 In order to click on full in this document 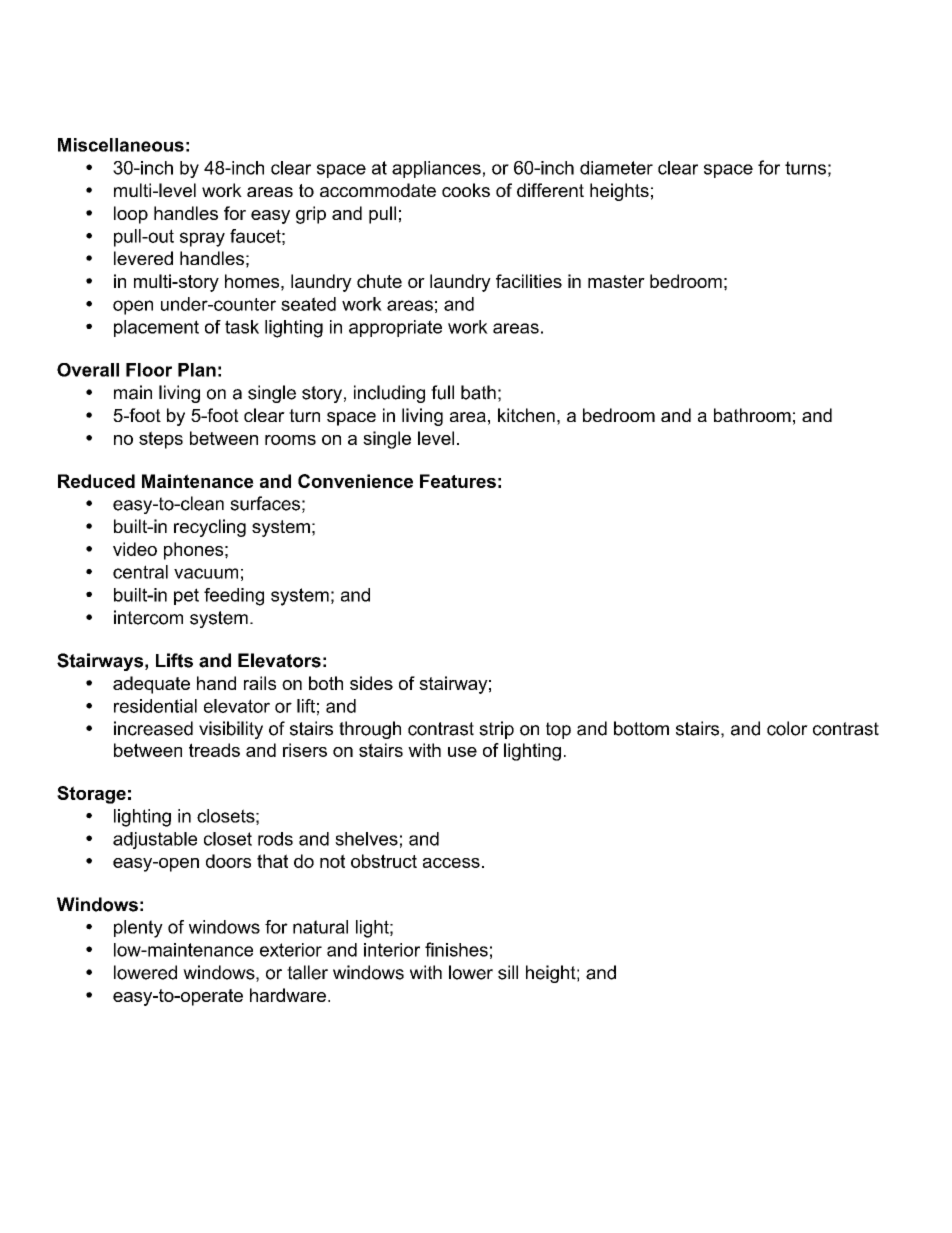, I will do `click(442, 392)`.
